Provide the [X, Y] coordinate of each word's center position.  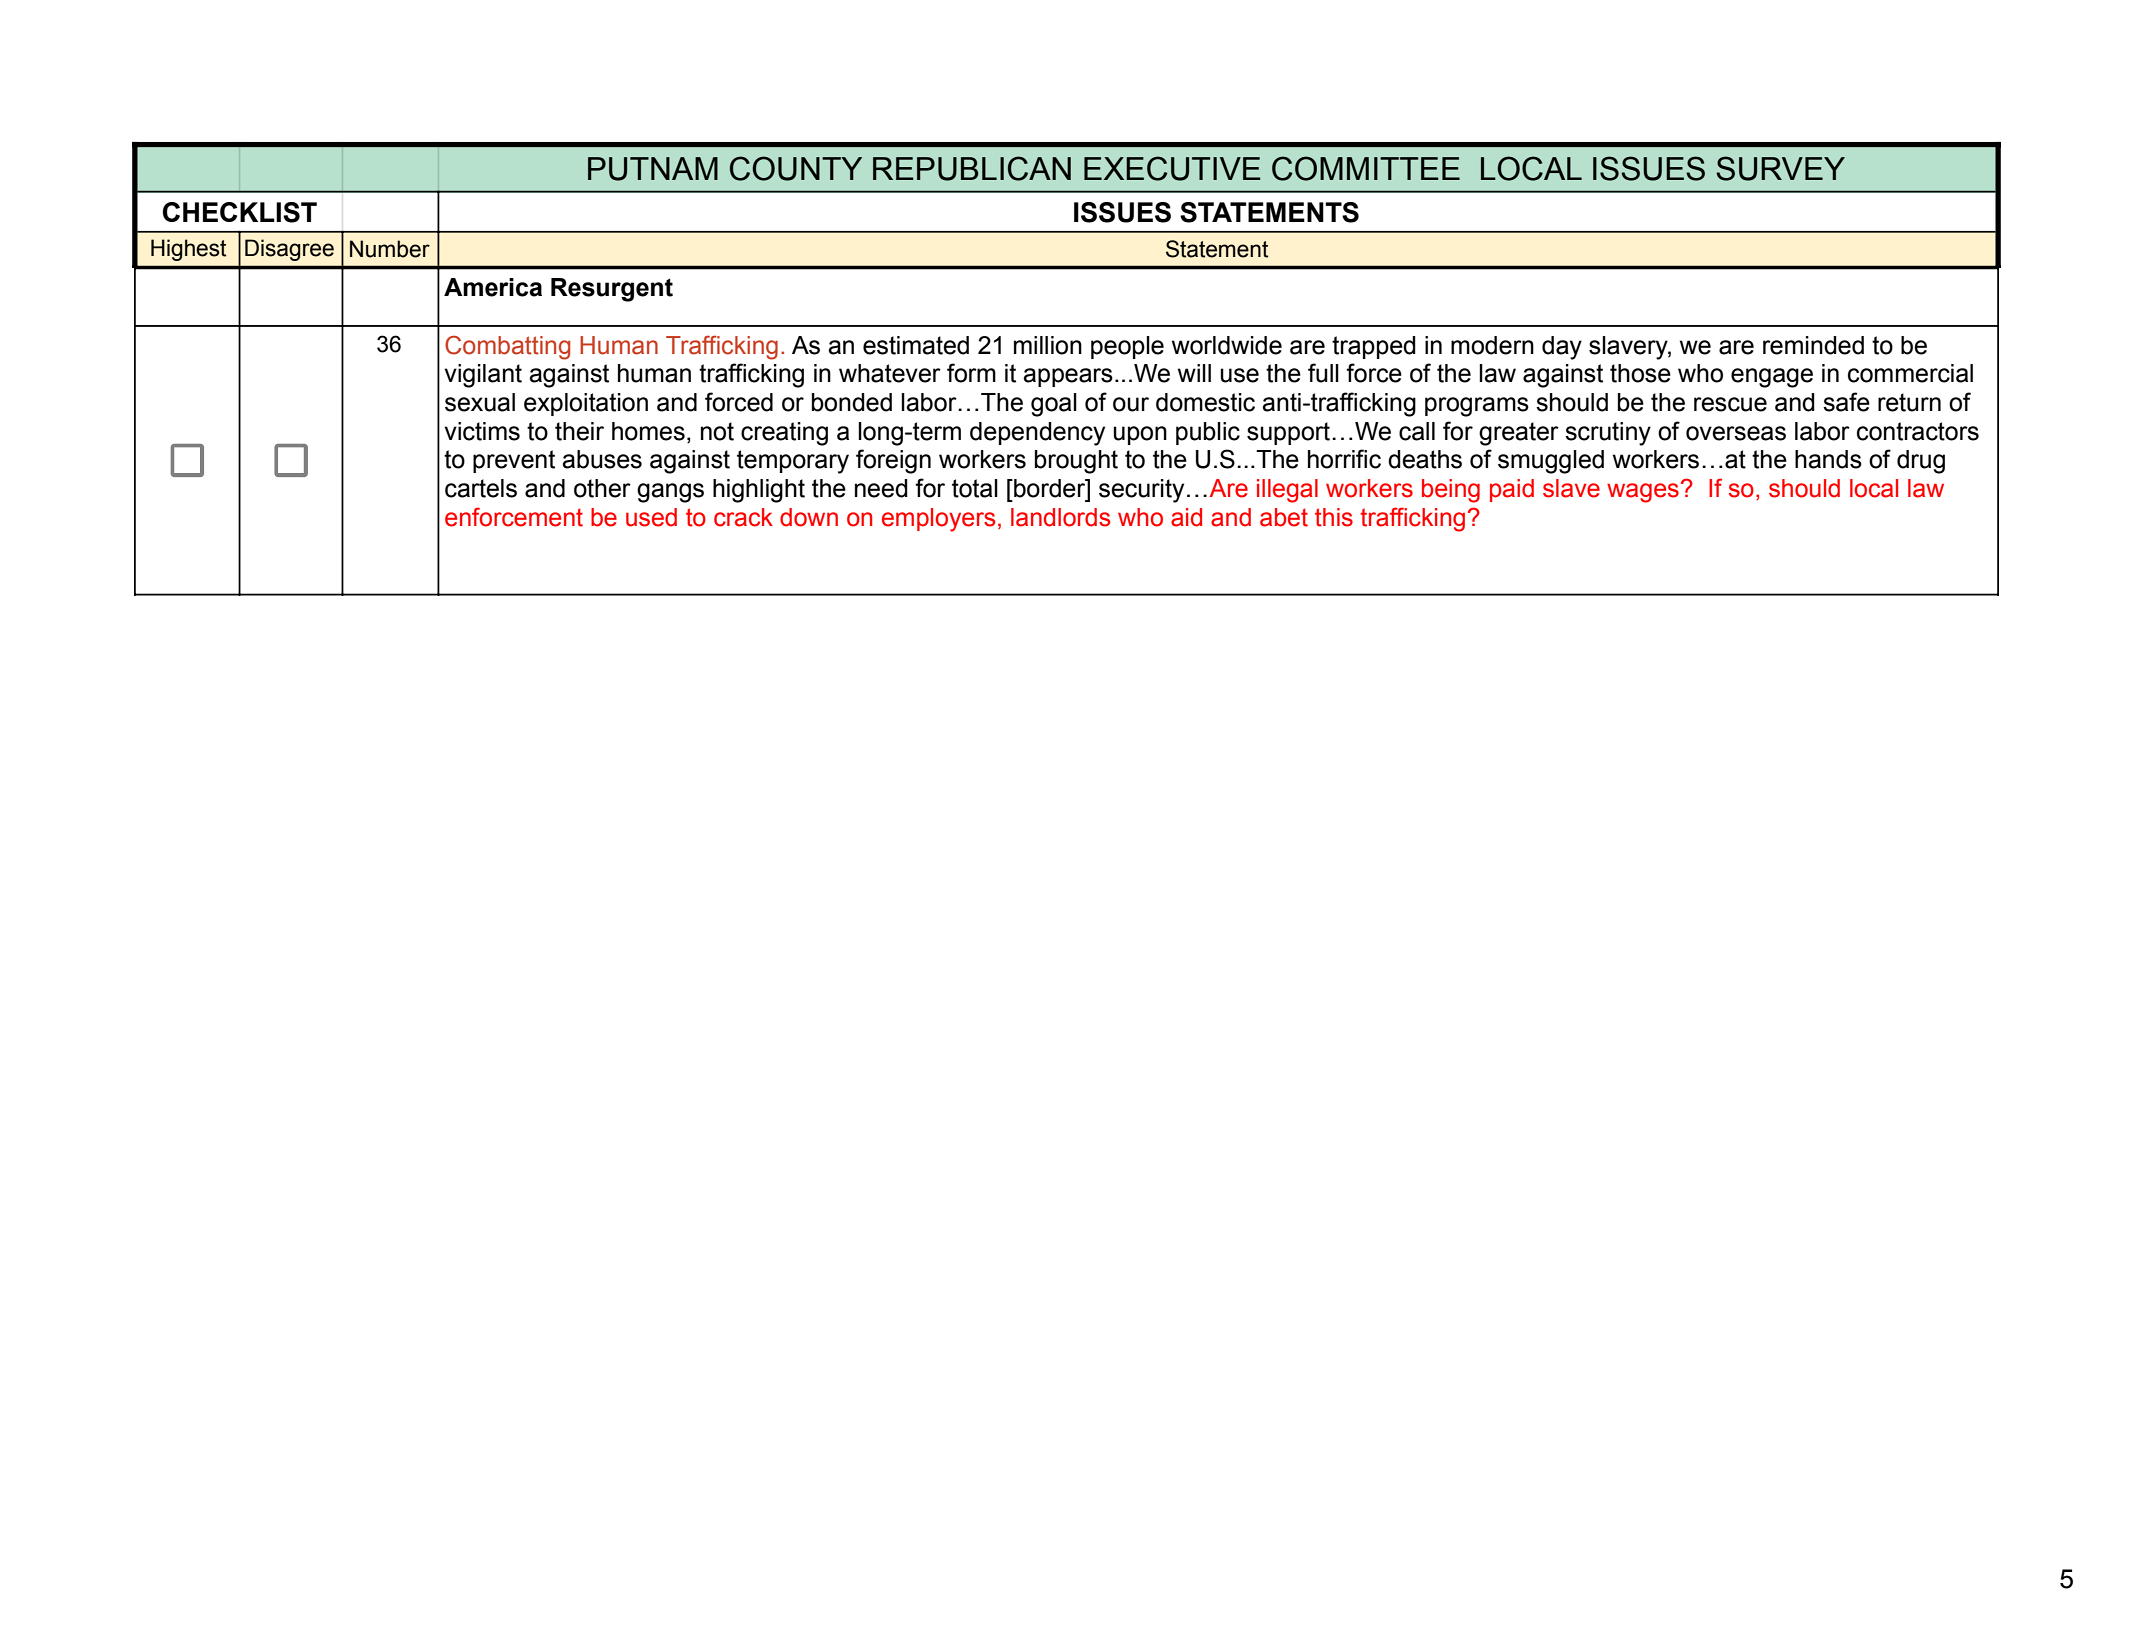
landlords [1060, 517]
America [493, 287]
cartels [481, 488]
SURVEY [1780, 168]
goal [1054, 405]
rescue [1730, 404]
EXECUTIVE [1172, 168]
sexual [480, 402]
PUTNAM [653, 169]
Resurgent [612, 290]
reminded [1813, 345]
